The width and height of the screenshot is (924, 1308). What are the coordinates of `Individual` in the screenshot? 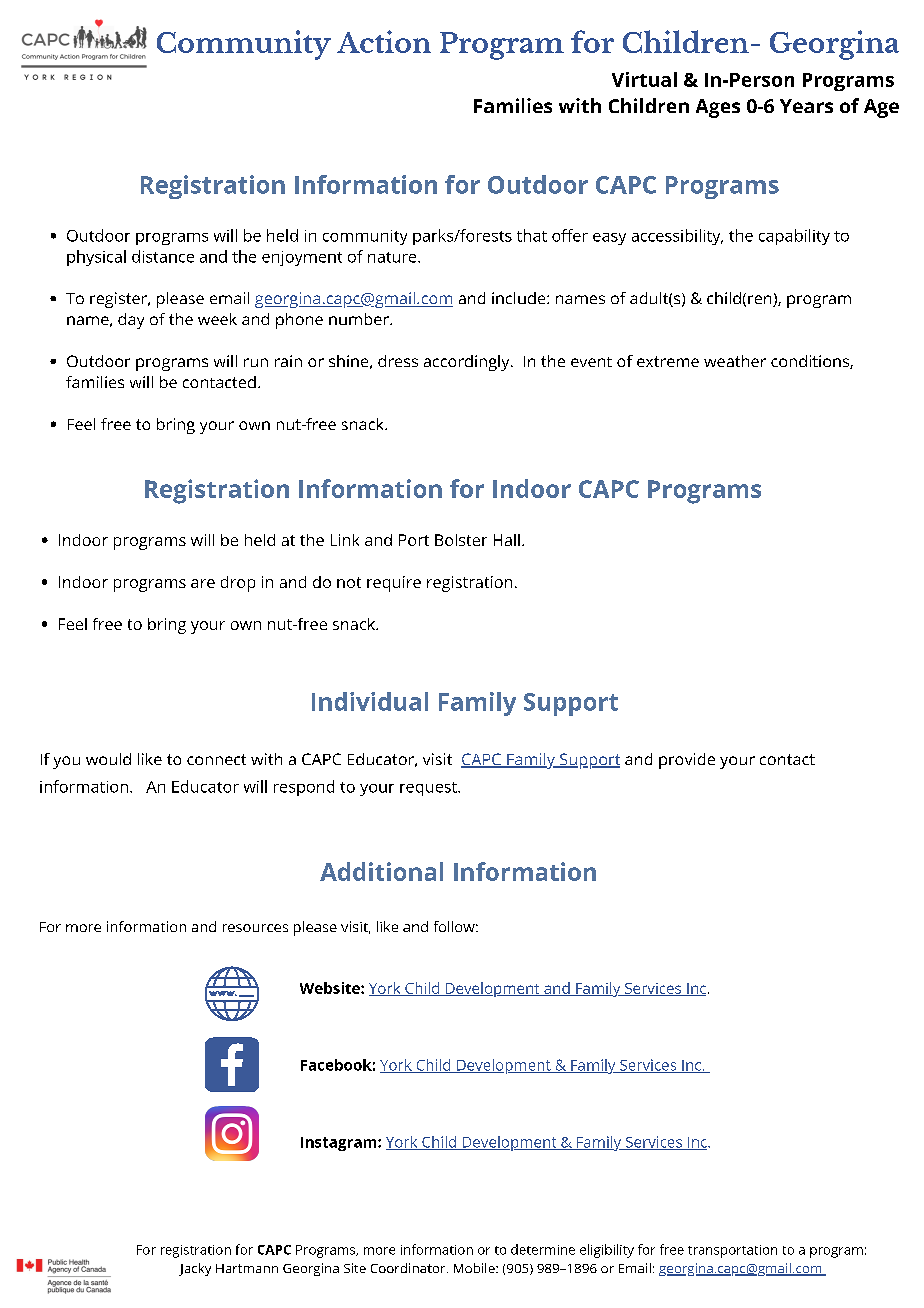 It's located at (370, 701).
